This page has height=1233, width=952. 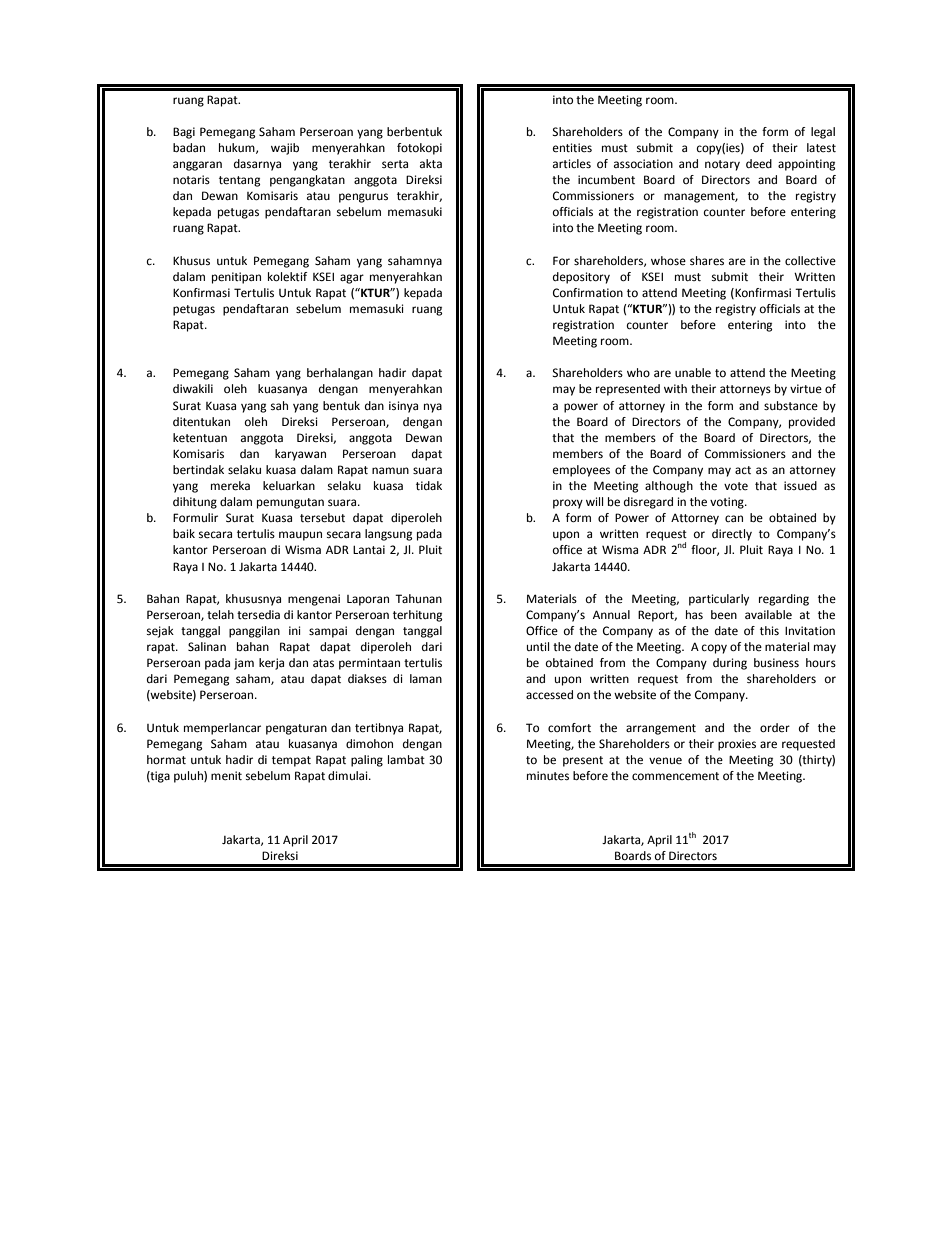 What do you see at coordinates (693, 373) in the page?
I see `unable` at bounding box center [693, 373].
